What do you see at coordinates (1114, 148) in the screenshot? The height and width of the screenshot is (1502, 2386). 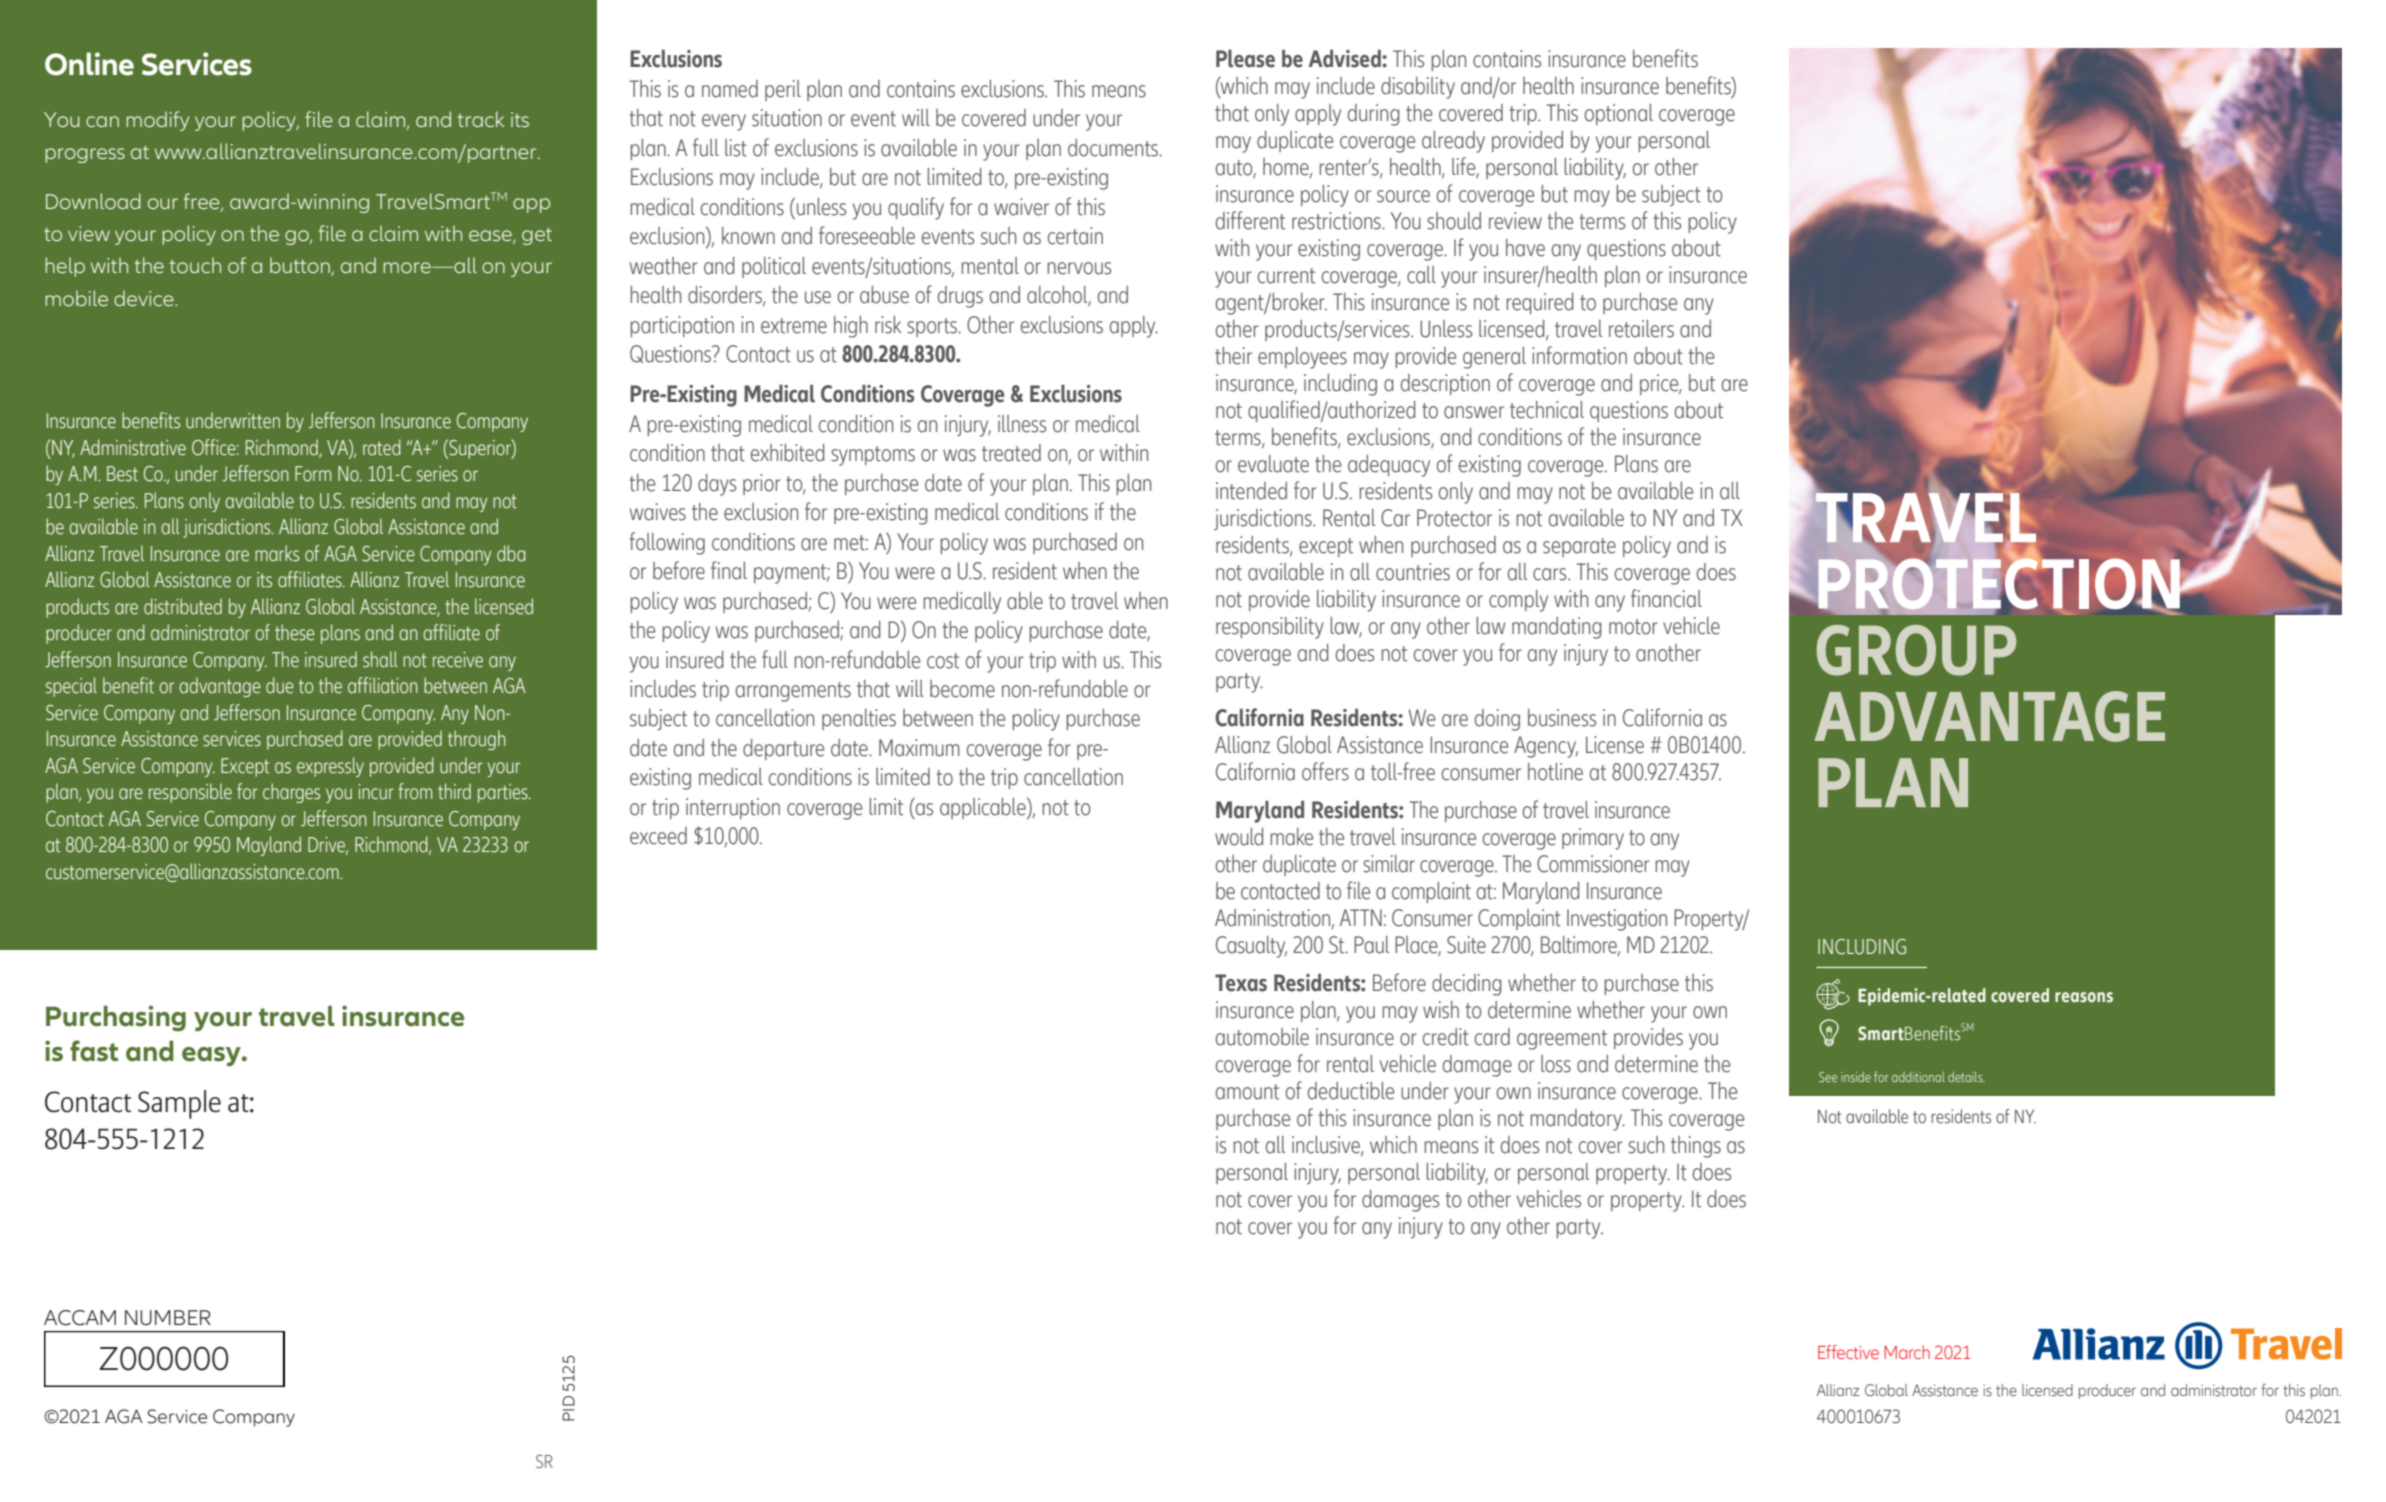 I see `documents` at bounding box center [1114, 148].
